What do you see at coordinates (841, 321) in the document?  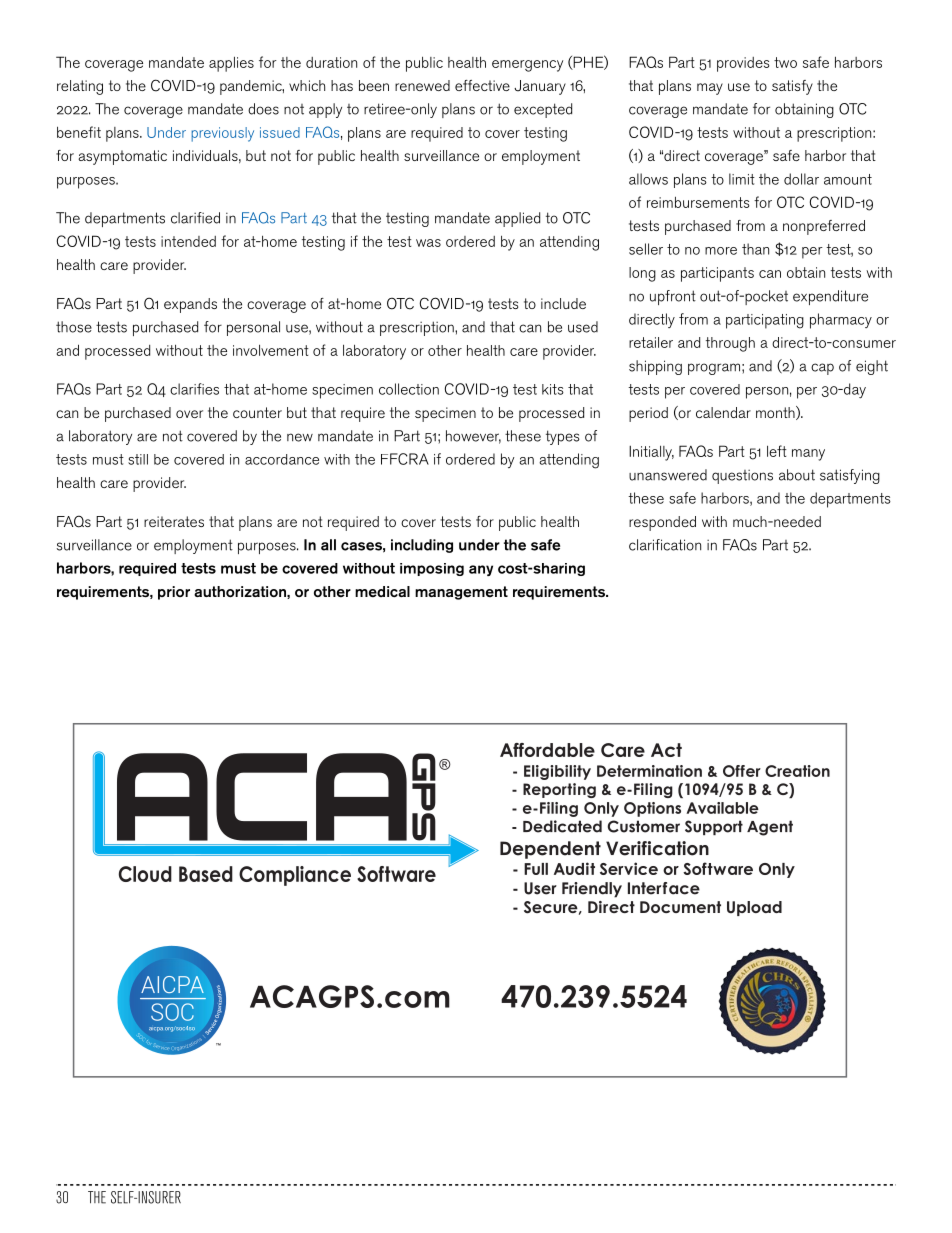 I see `pharmacy` at bounding box center [841, 321].
